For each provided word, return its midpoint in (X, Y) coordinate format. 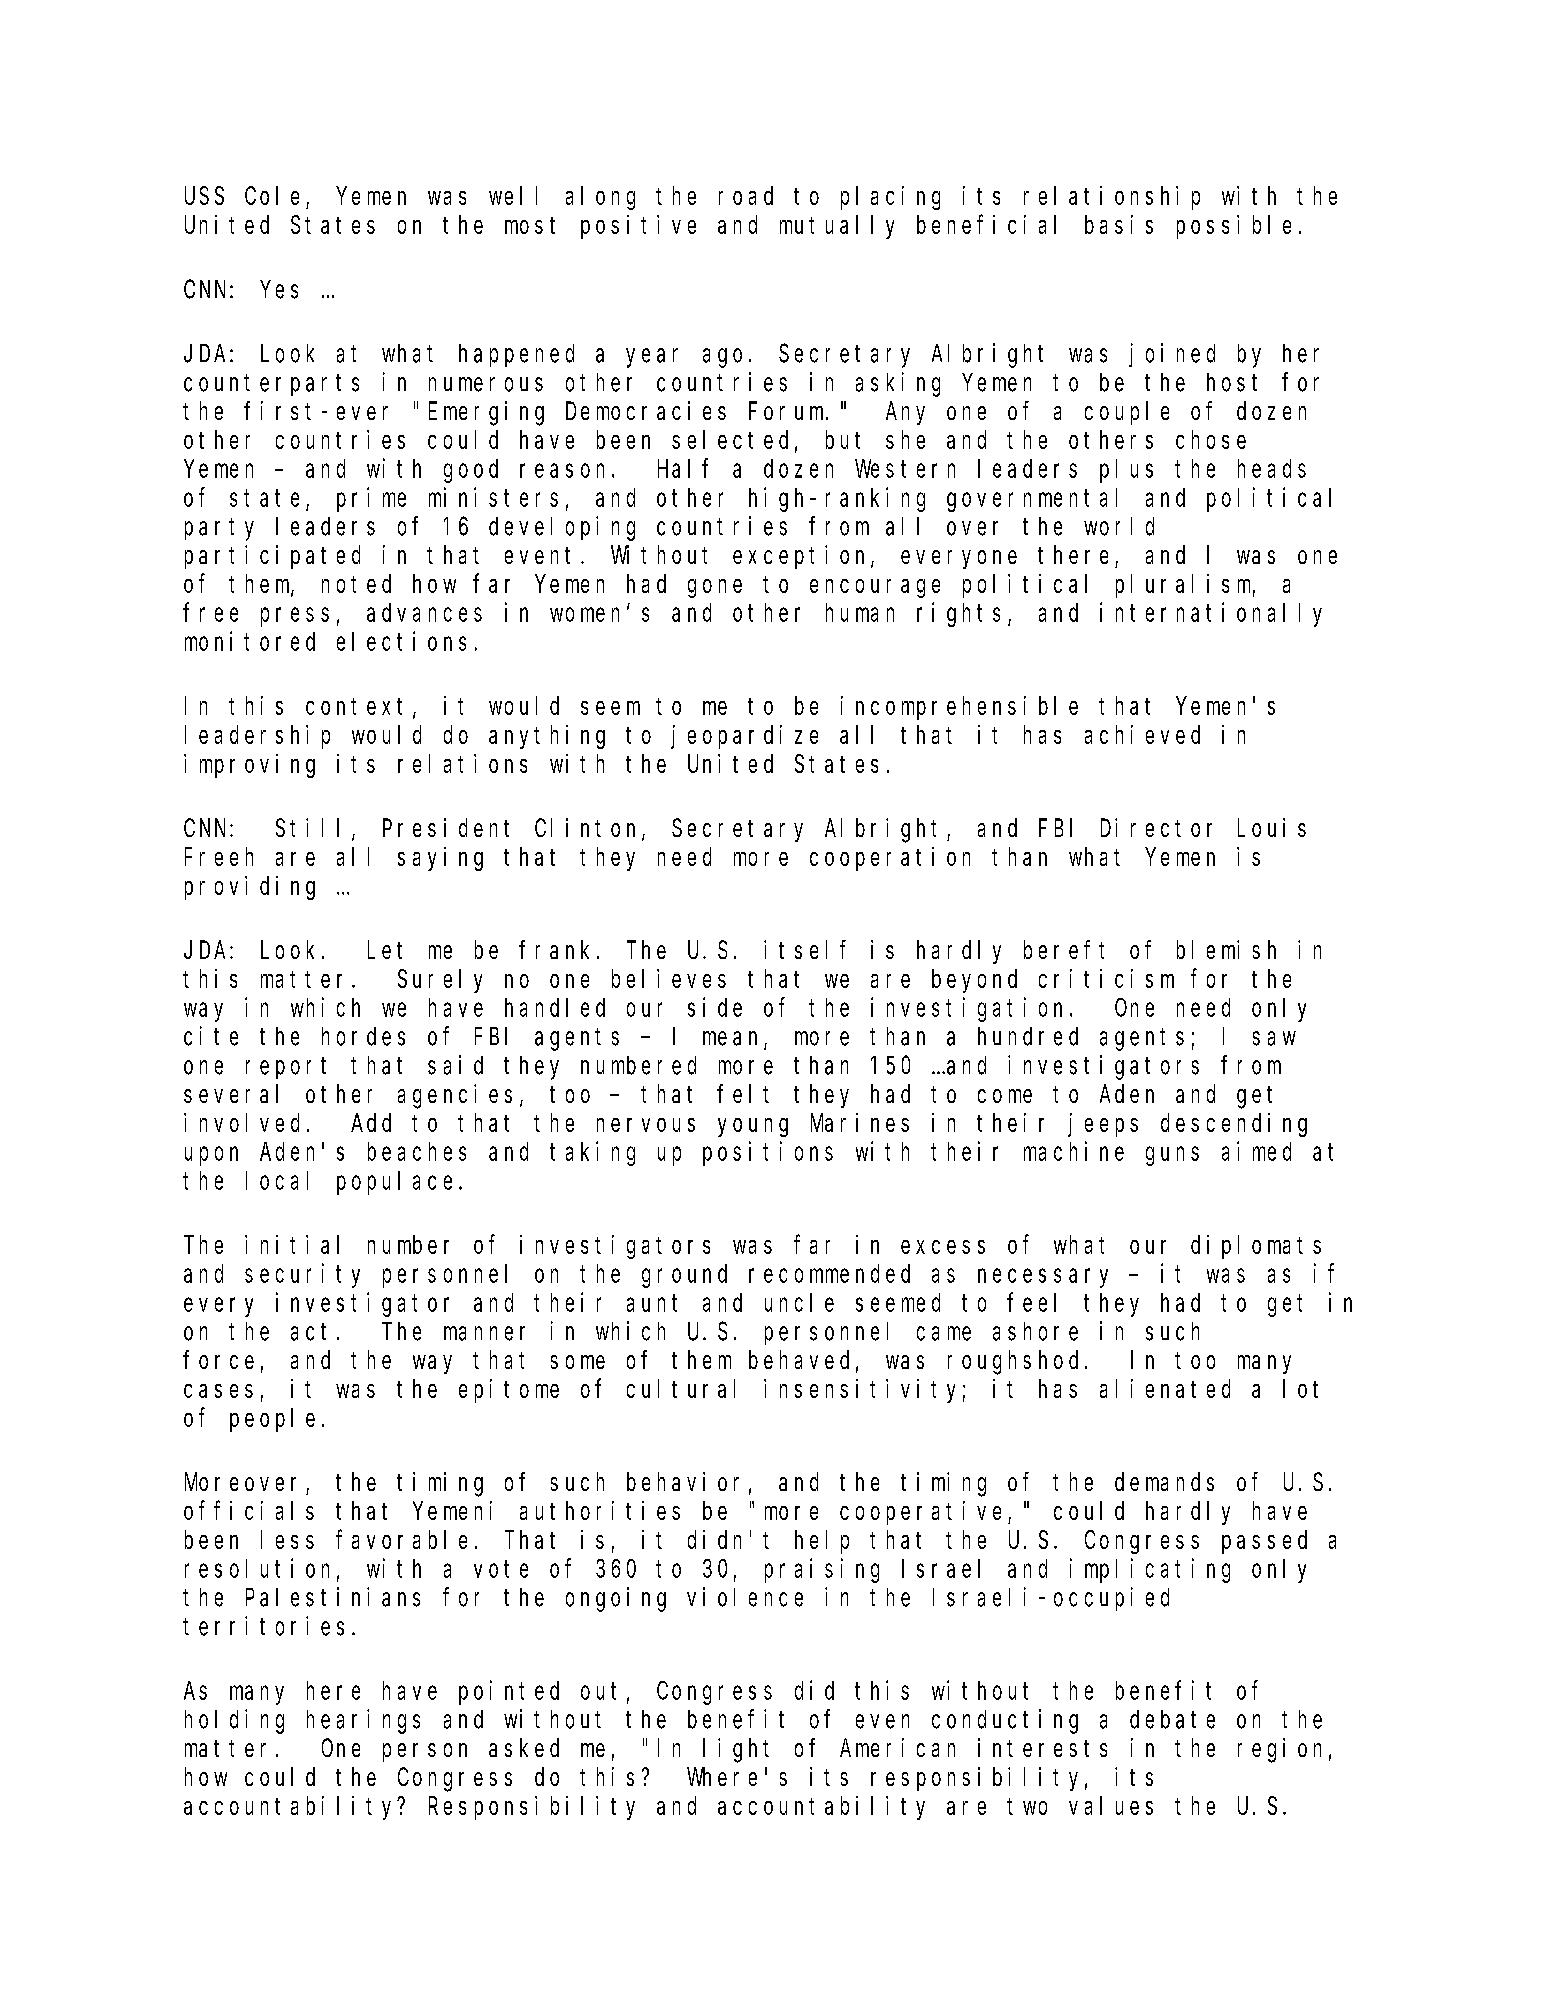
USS (204, 196)
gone (715, 588)
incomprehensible (959, 708)
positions (768, 1153)
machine (1074, 1151)
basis (1119, 224)
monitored (250, 641)
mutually (837, 227)
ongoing (616, 1599)
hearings (363, 1721)
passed (1264, 1542)
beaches (417, 1151)
